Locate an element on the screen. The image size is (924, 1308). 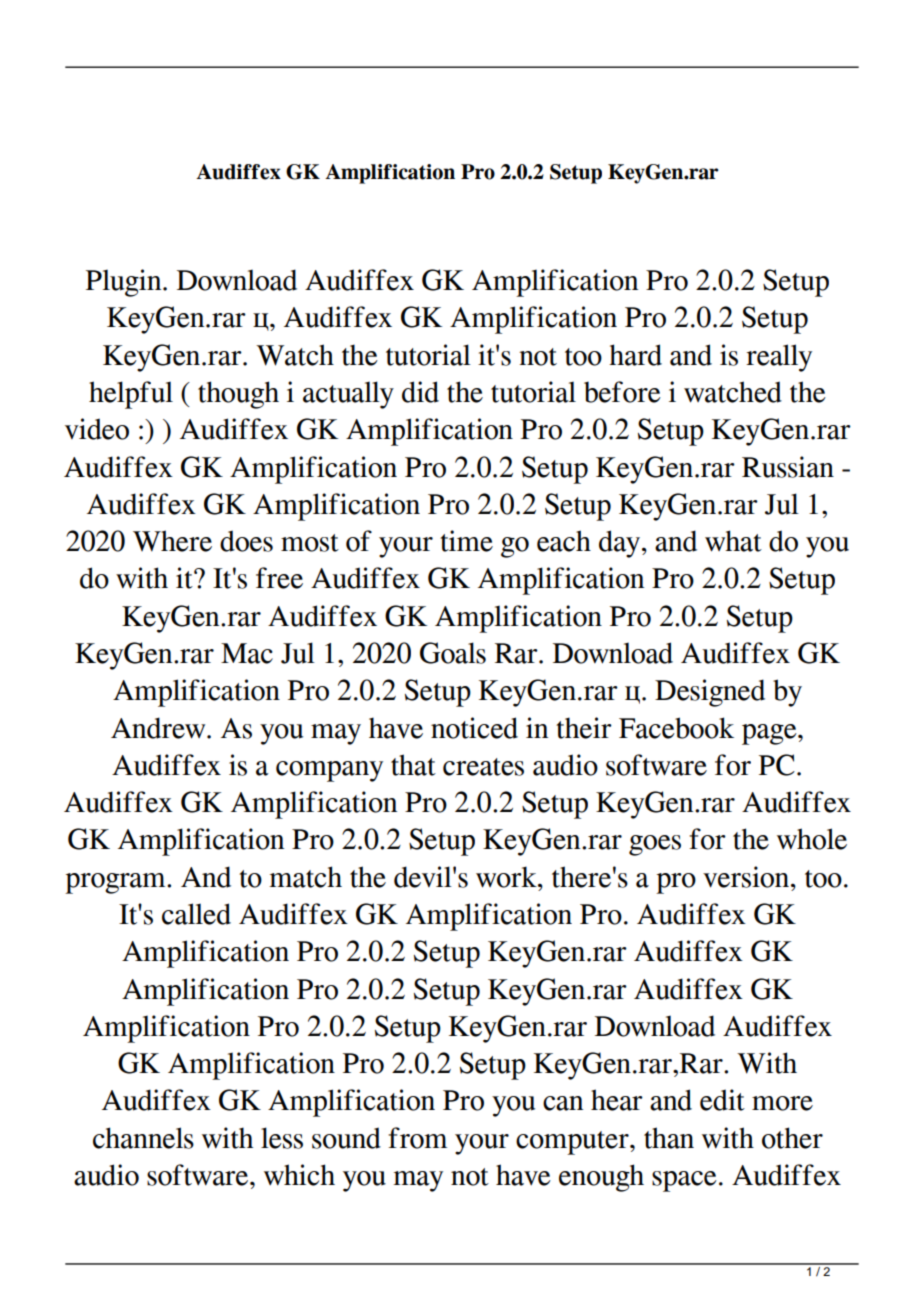
Plugin is located at coordinates (125, 283).
